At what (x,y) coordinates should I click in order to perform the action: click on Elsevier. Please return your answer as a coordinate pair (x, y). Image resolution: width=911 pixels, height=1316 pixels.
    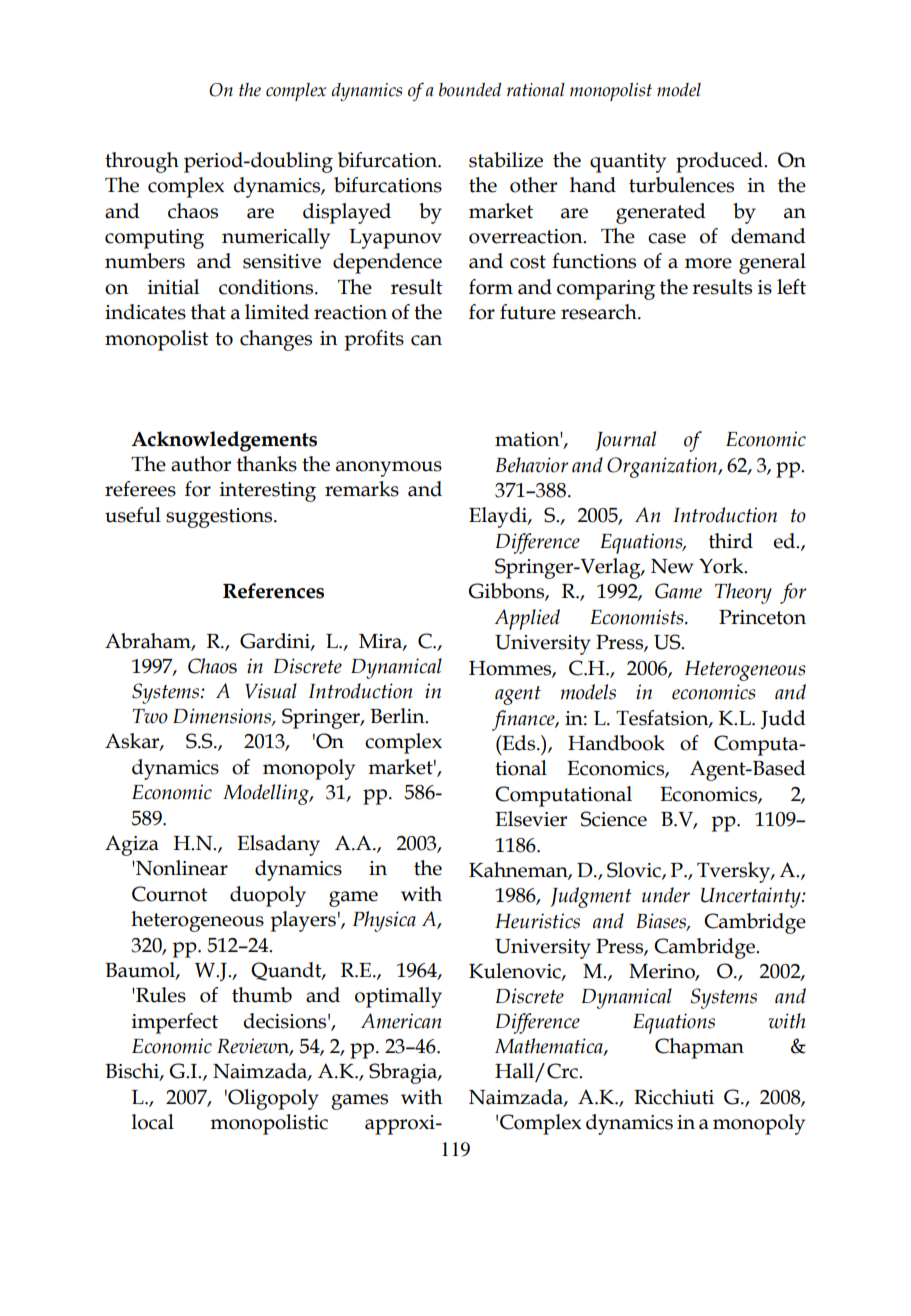
    Looking at the image, I should click on (531, 819).
